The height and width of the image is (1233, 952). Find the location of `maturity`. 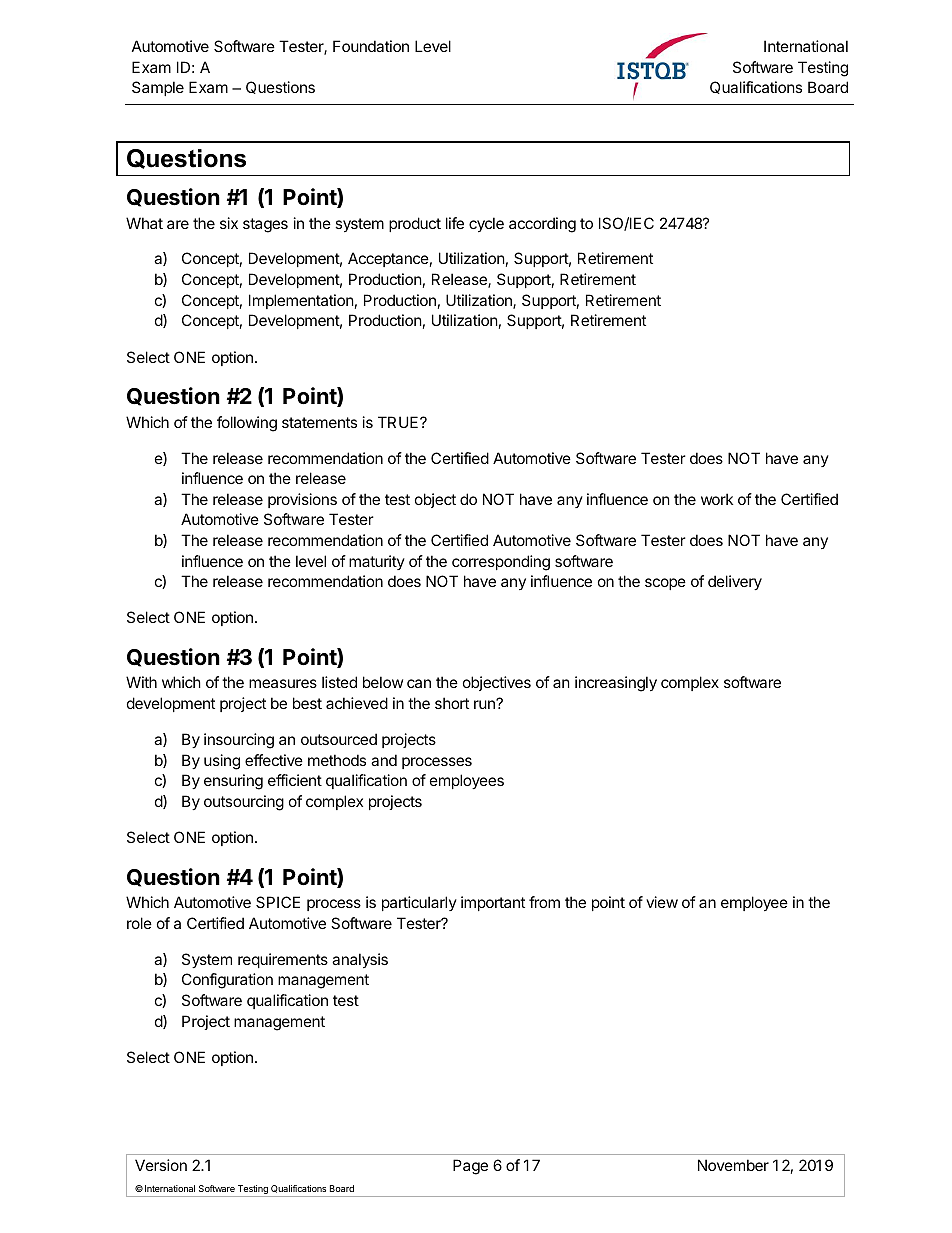

maturity is located at coordinates (377, 562).
